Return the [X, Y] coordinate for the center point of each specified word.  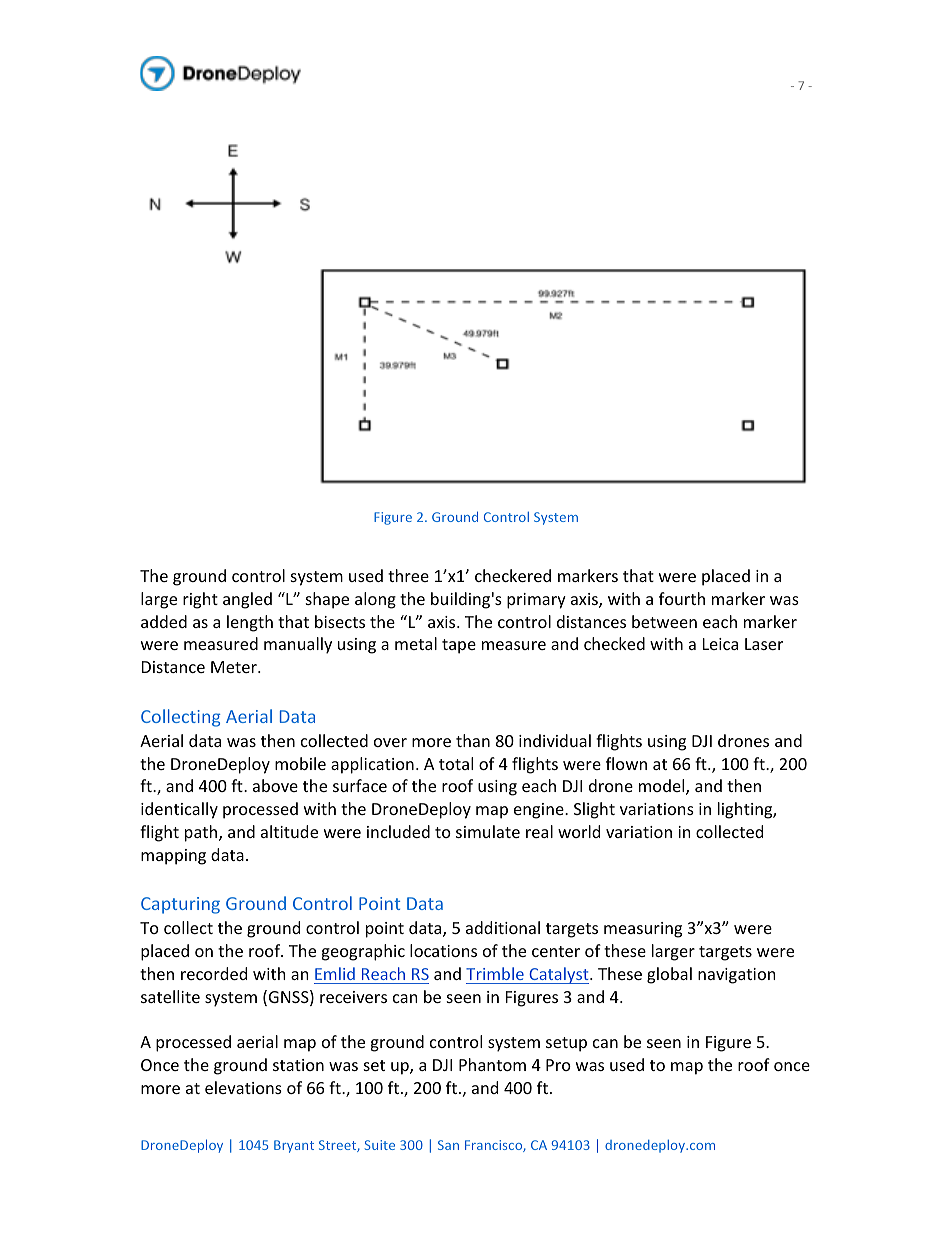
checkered [513, 575]
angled [247, 600]
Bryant [294, 1146]
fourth [682, 598]
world [579, 831]
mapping [173, 857]
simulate [488, 831]
